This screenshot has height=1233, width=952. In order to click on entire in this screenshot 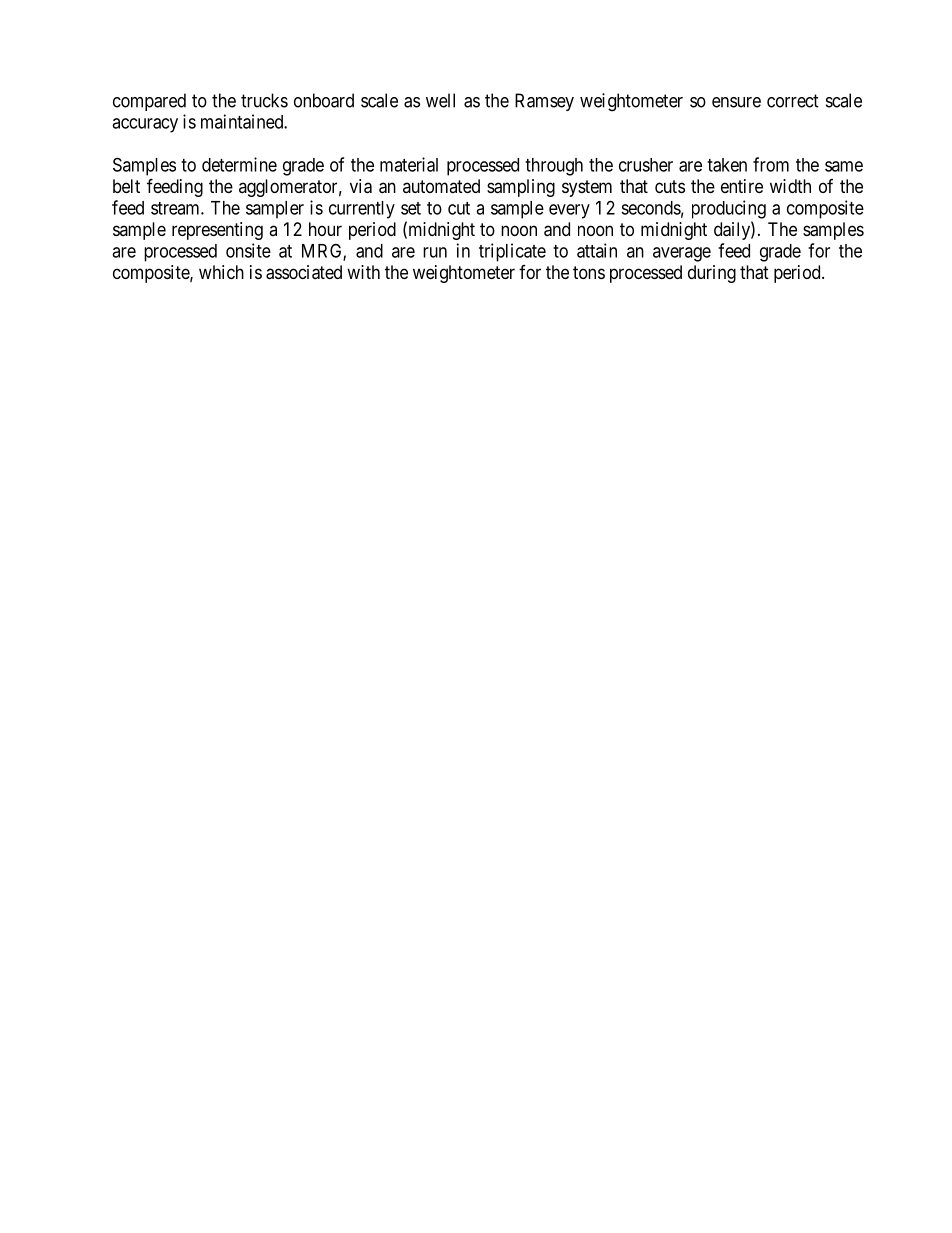, I will do `click(742, 186)`.
